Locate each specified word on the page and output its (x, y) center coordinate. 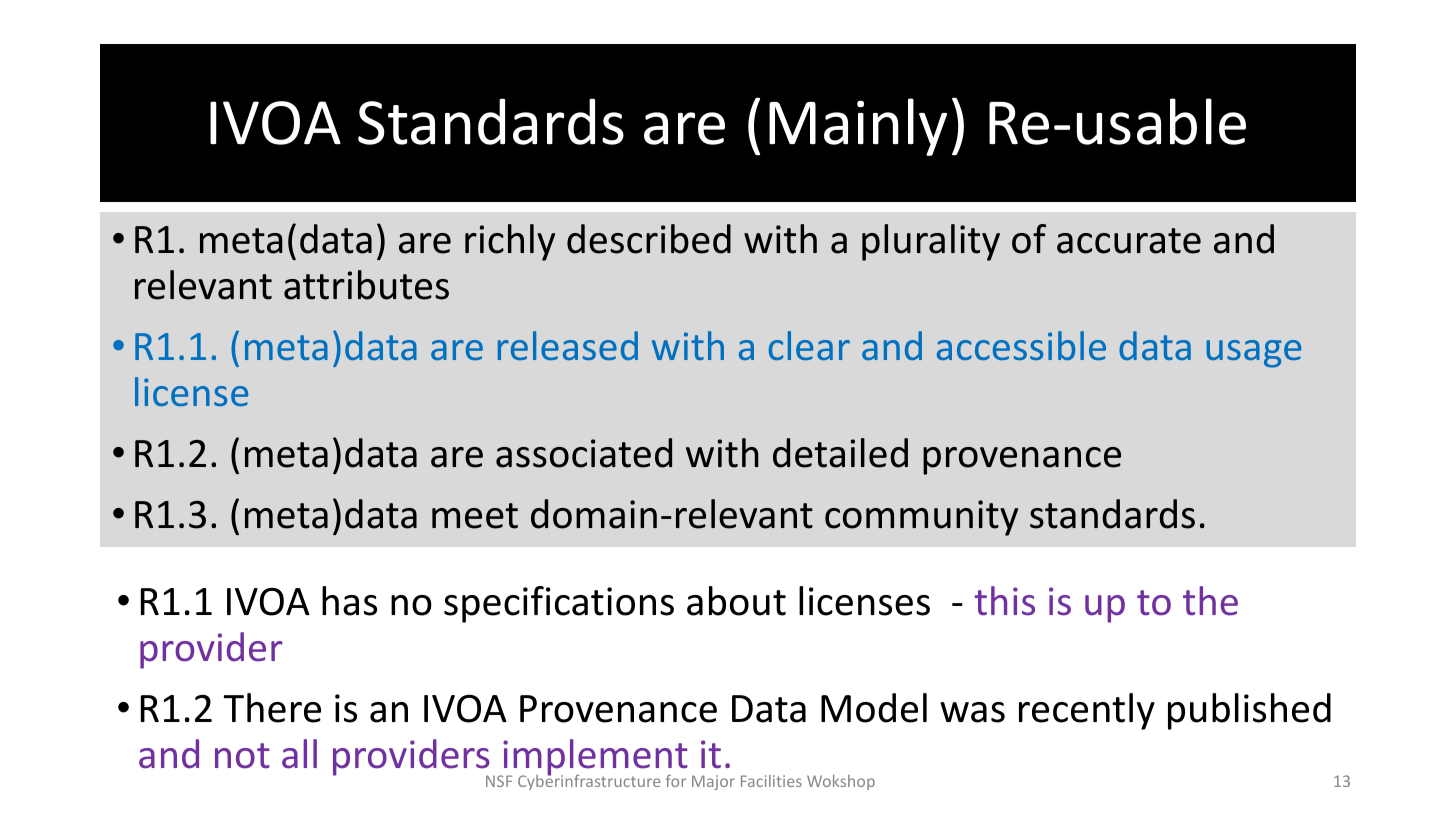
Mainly (858, 127)
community (921, 518)
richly (510, 242)
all (299, 754)
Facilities (771, 781)
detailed (840, 453)
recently (1087, 711)
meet (475, 516)
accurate (1129, 241)
